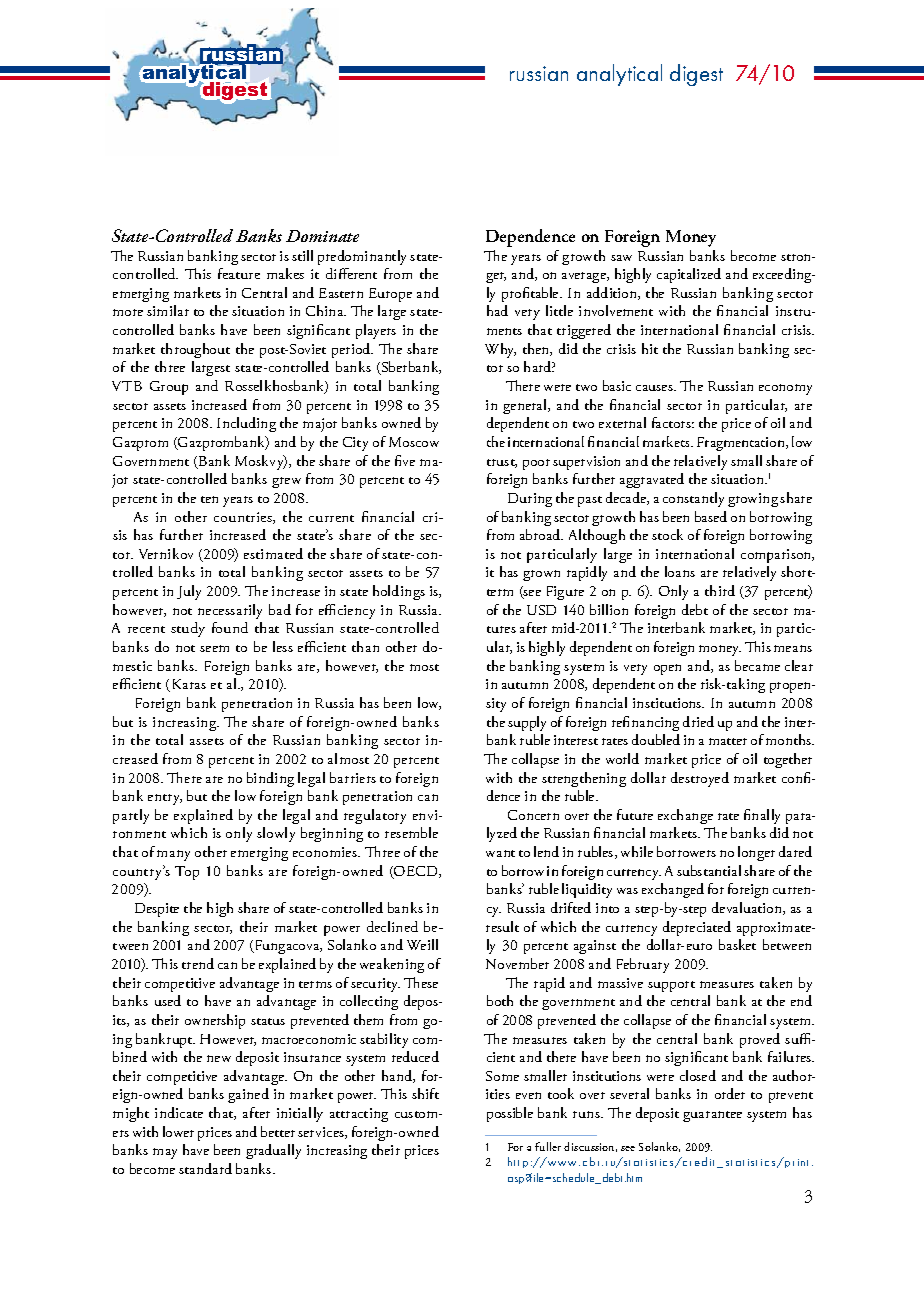  I want to click on capitalized, so click(689, 275).
